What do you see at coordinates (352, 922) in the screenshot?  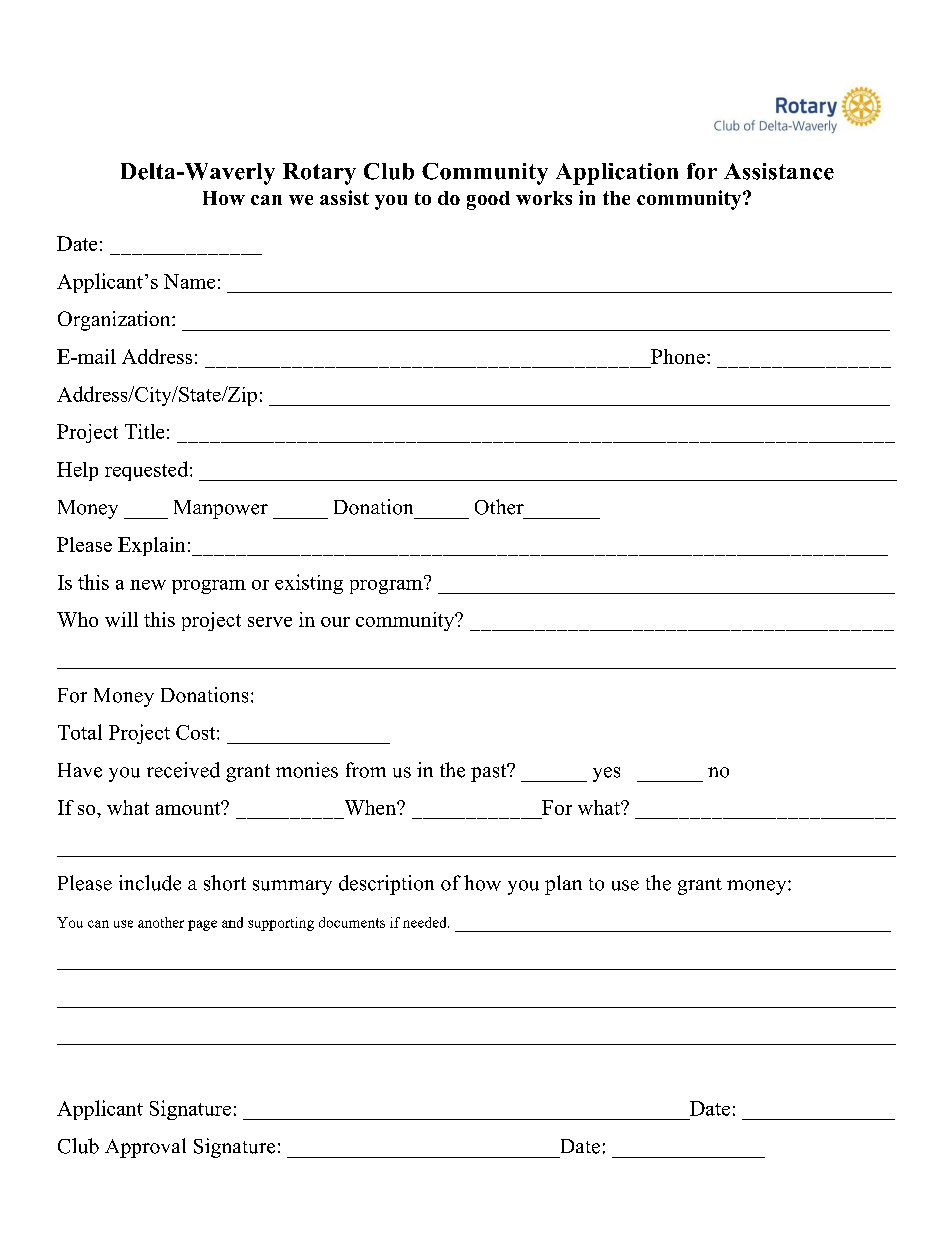 I see `documents` at bounding box center [352, 922].
